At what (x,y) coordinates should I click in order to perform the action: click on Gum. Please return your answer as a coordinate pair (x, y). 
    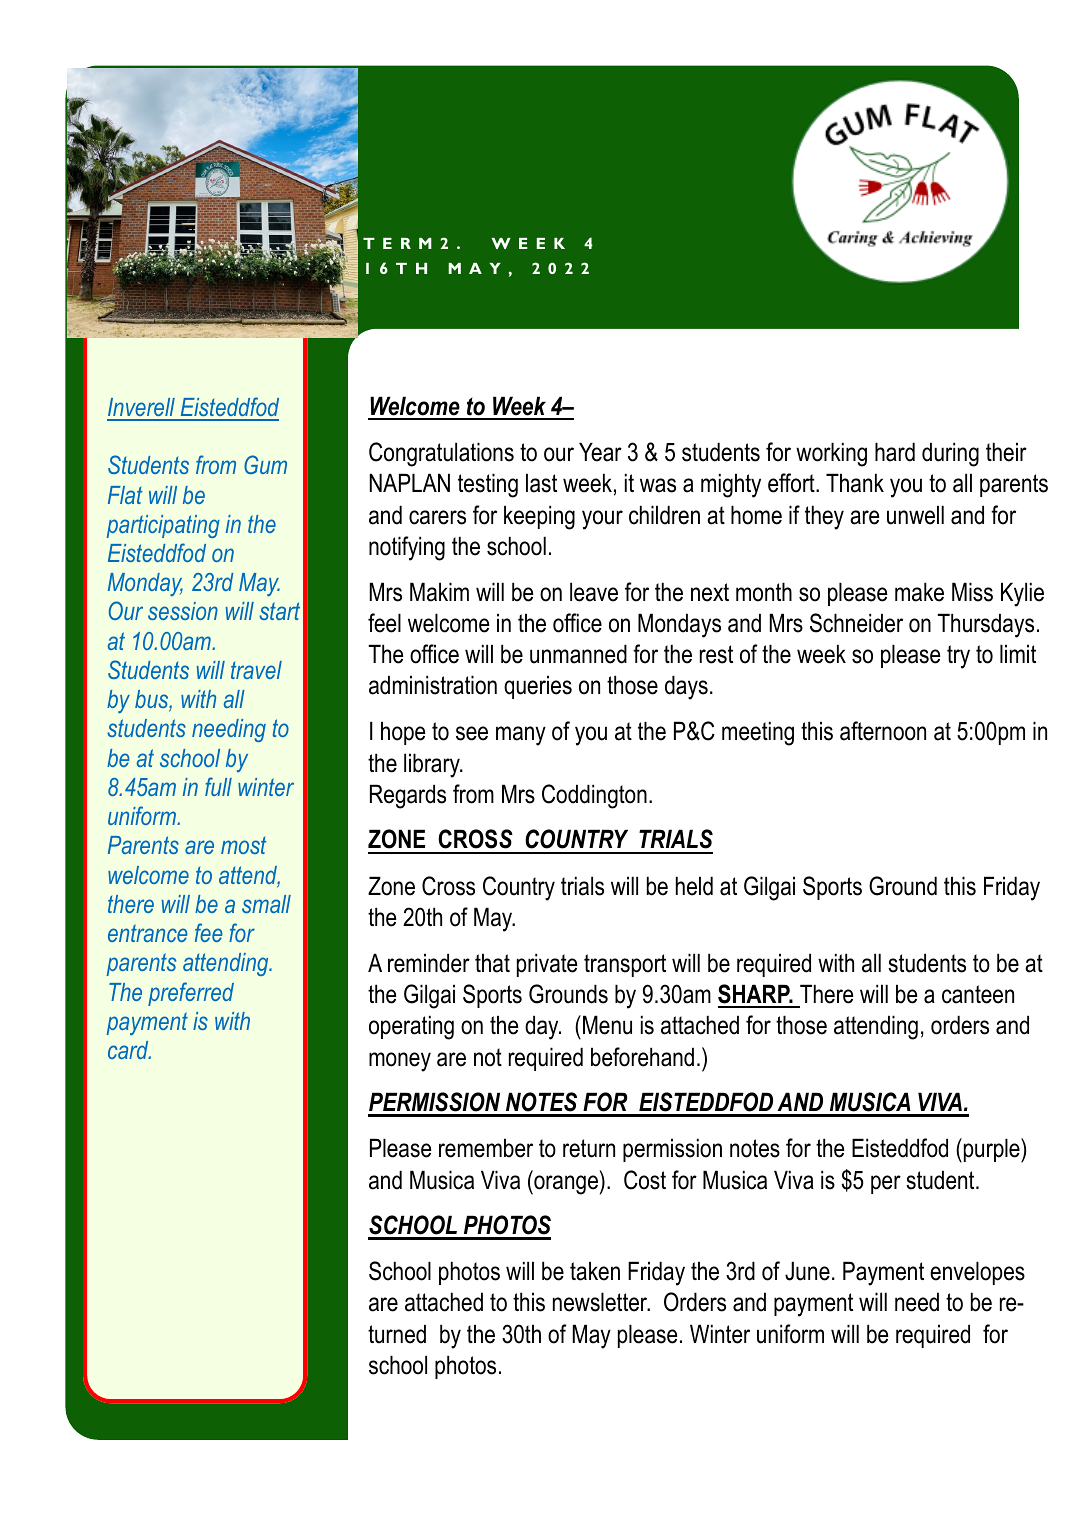
    Looking at the image, I should click on (265, 464).
